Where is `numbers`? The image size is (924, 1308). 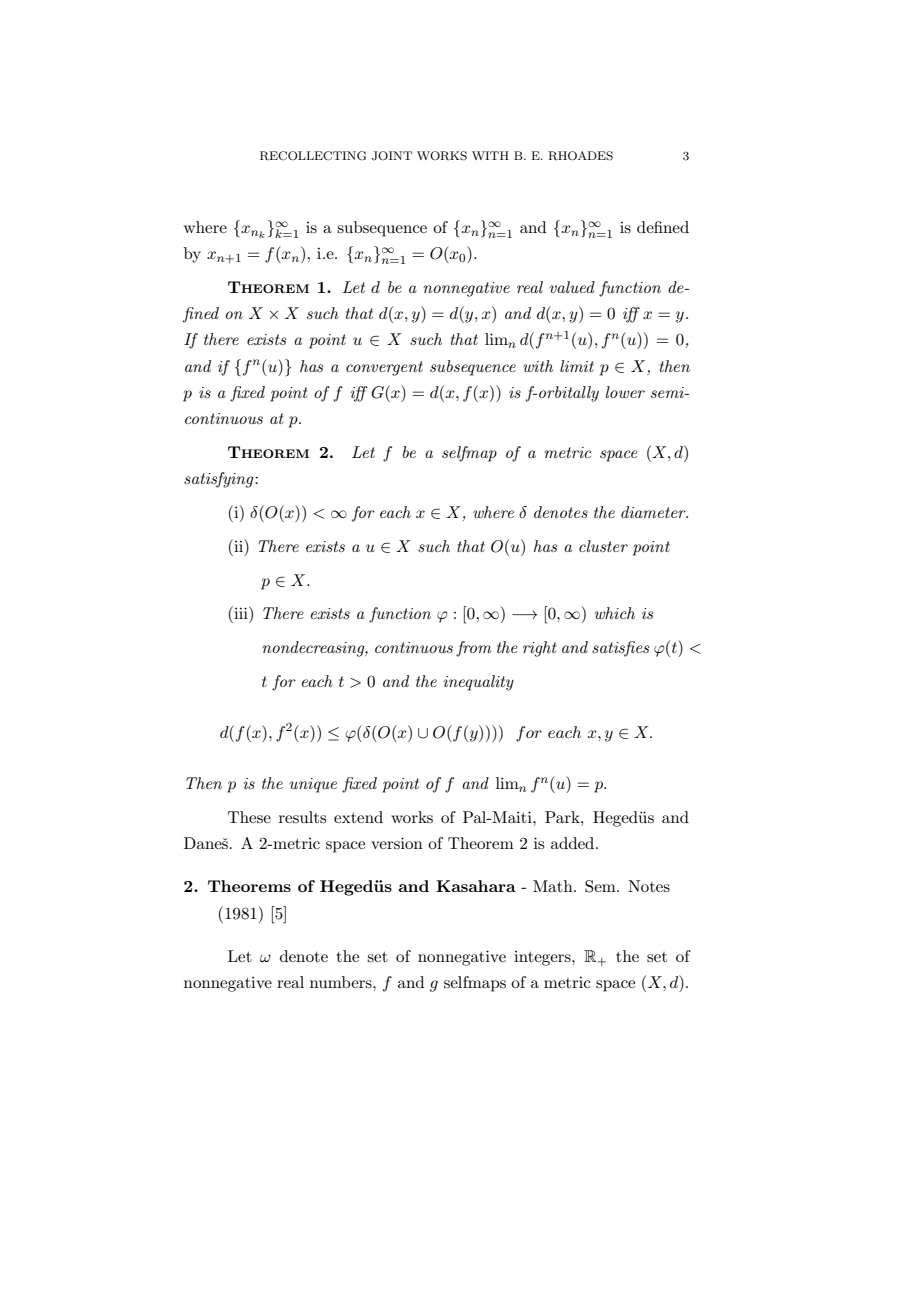 numbers is located at coordinates (342, 982).
